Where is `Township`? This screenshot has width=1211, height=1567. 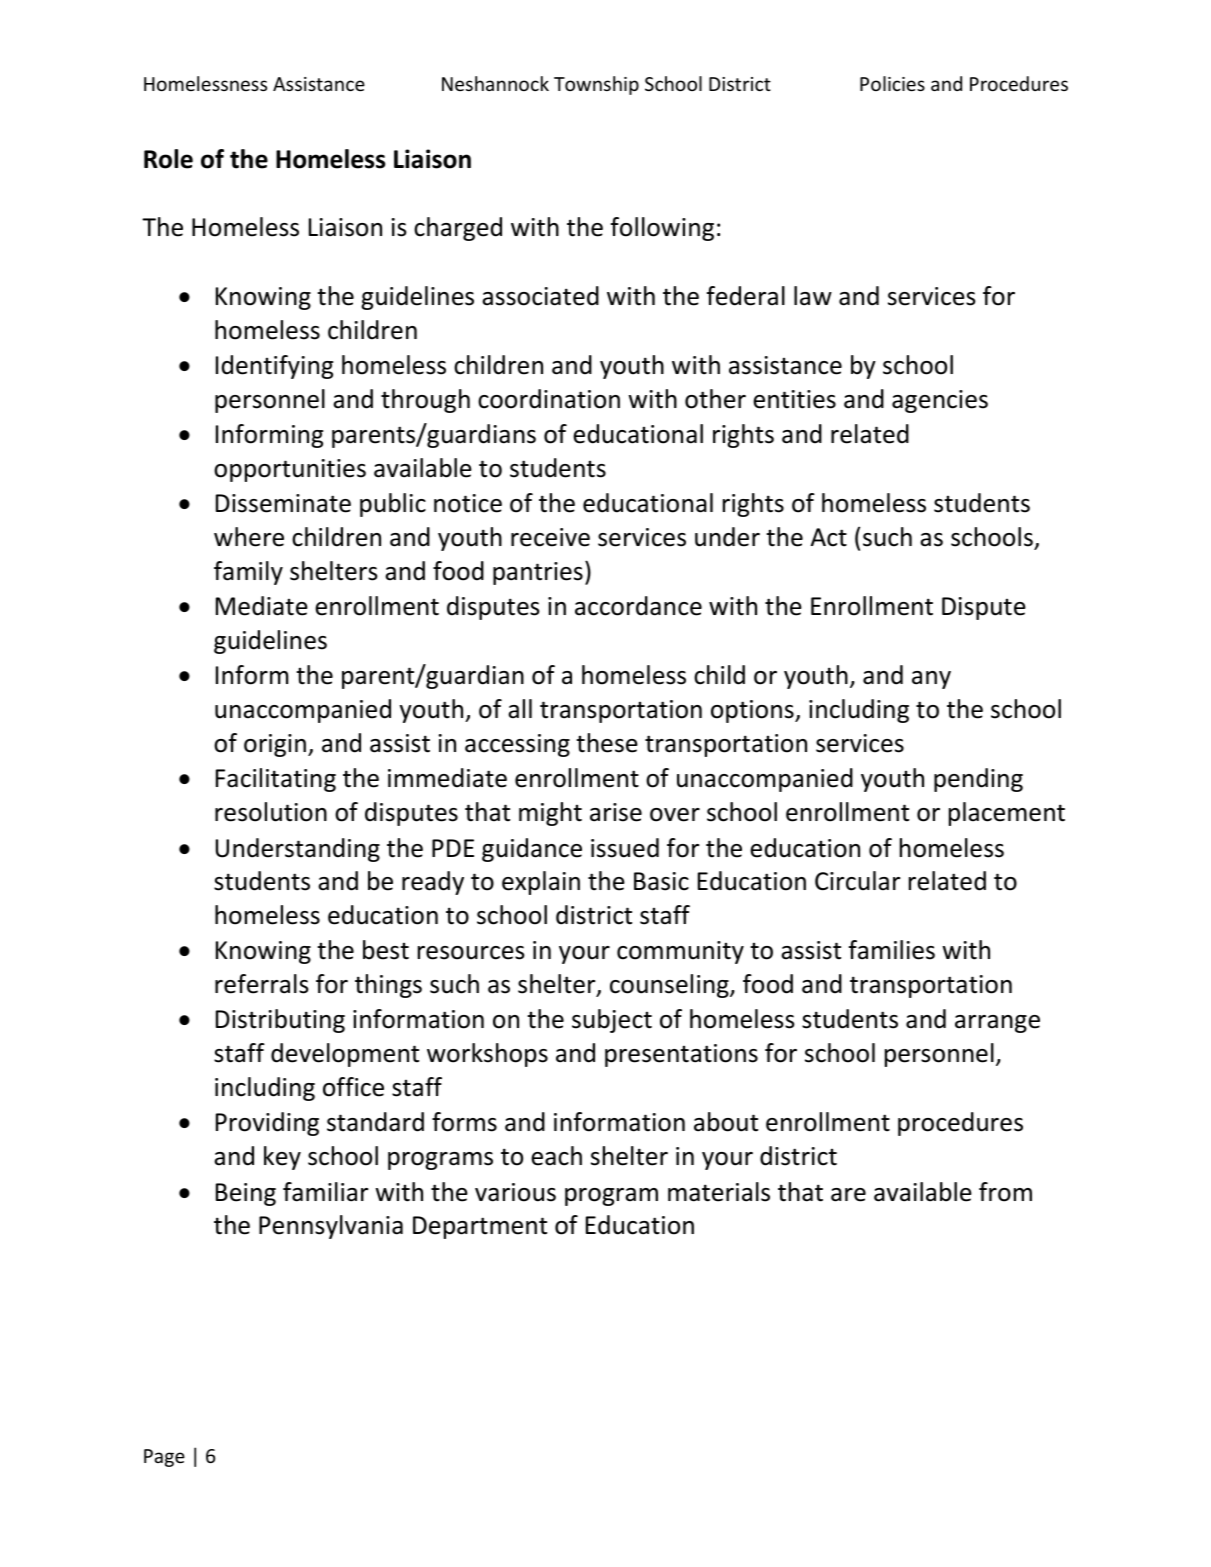
Township is located at coordinates (596, 85).
